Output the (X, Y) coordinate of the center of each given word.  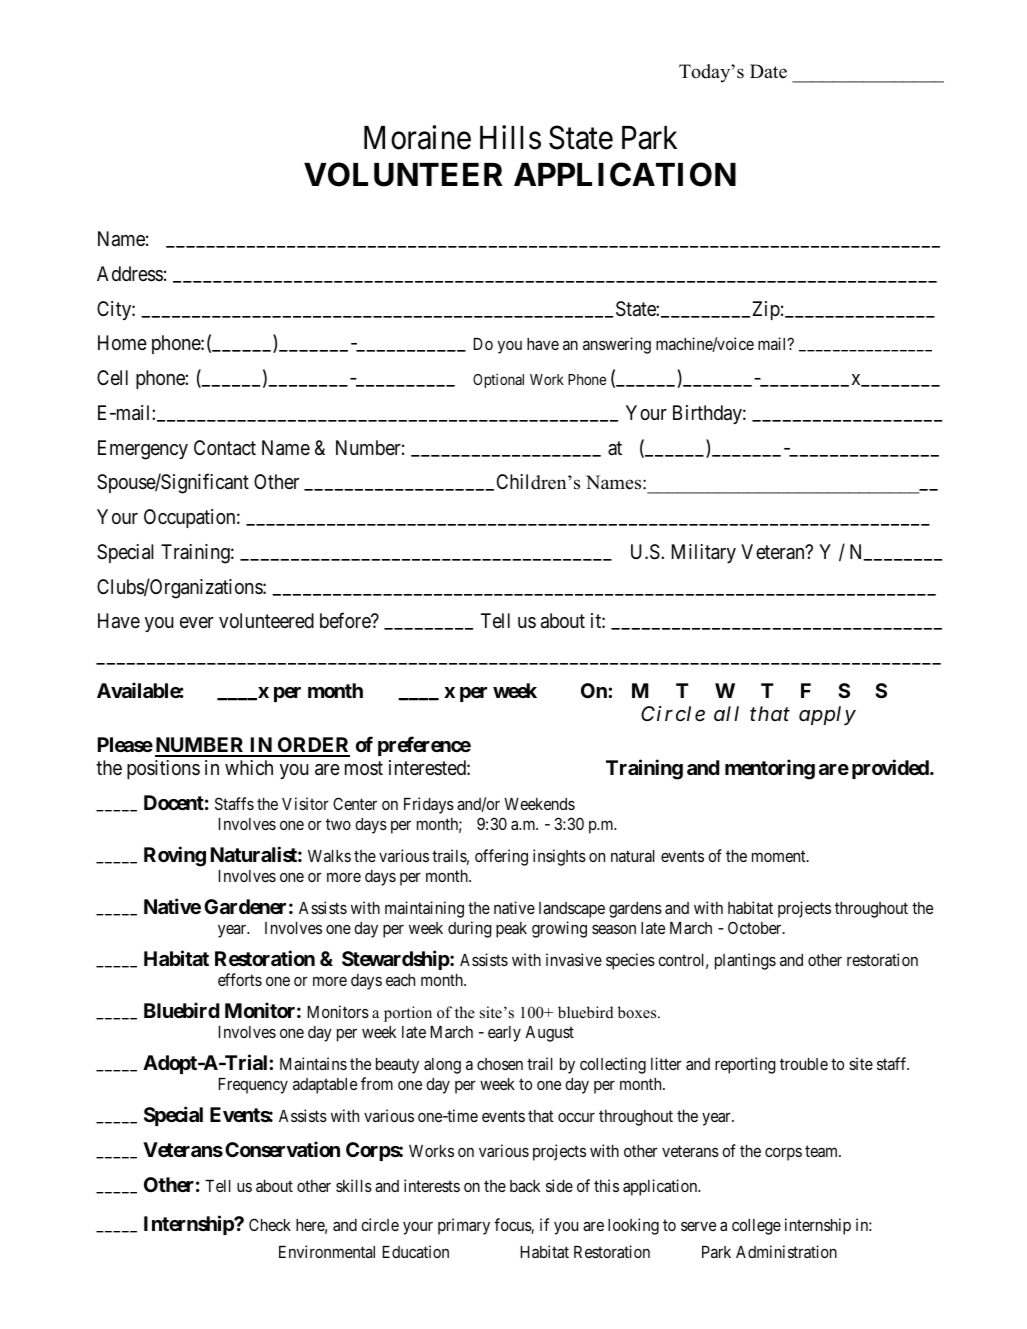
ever (197, 622)
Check (270, 1224)
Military (704, 553)
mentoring (770, 769)
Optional (498, 381)
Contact (225, 448)
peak (511, 930)
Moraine (417, 137)
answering (617, 345)
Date (768, 71)
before (346, 620)
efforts (240, 979)
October (756, 927)
